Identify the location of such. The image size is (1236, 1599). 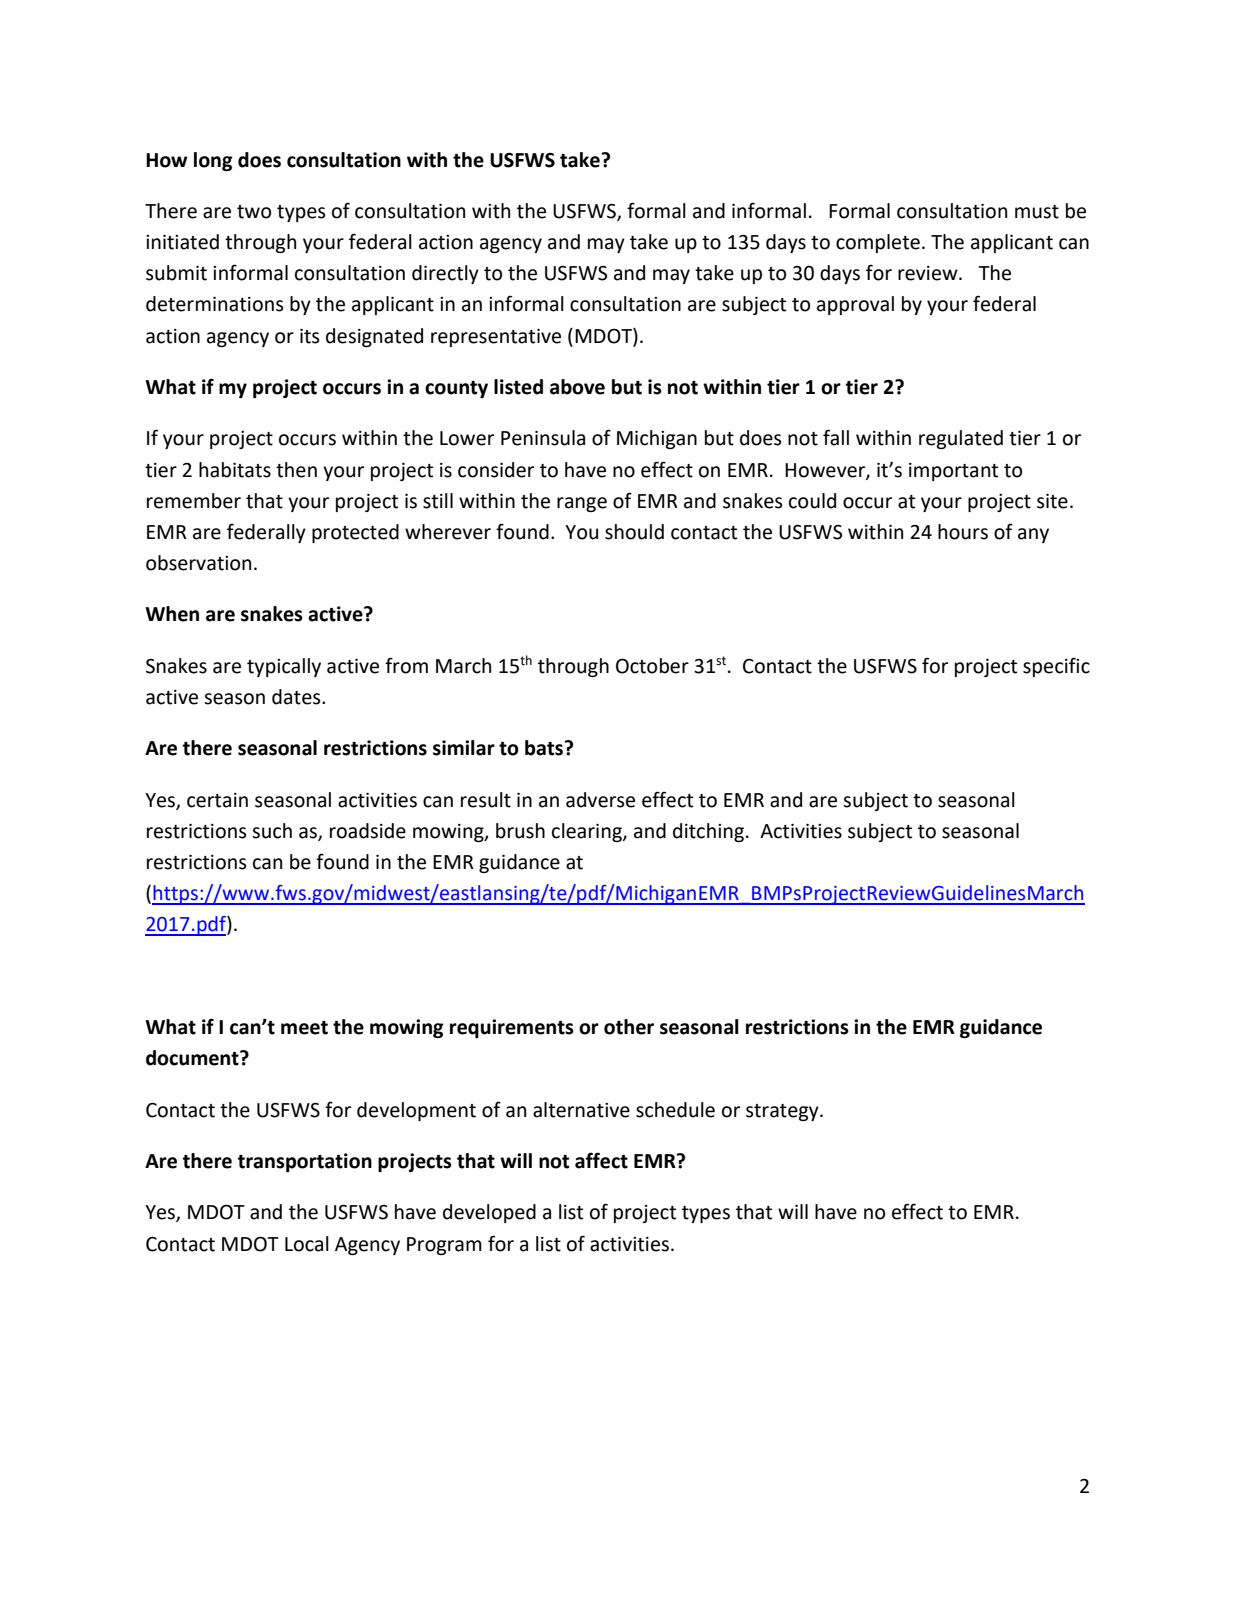
(272, 831).
